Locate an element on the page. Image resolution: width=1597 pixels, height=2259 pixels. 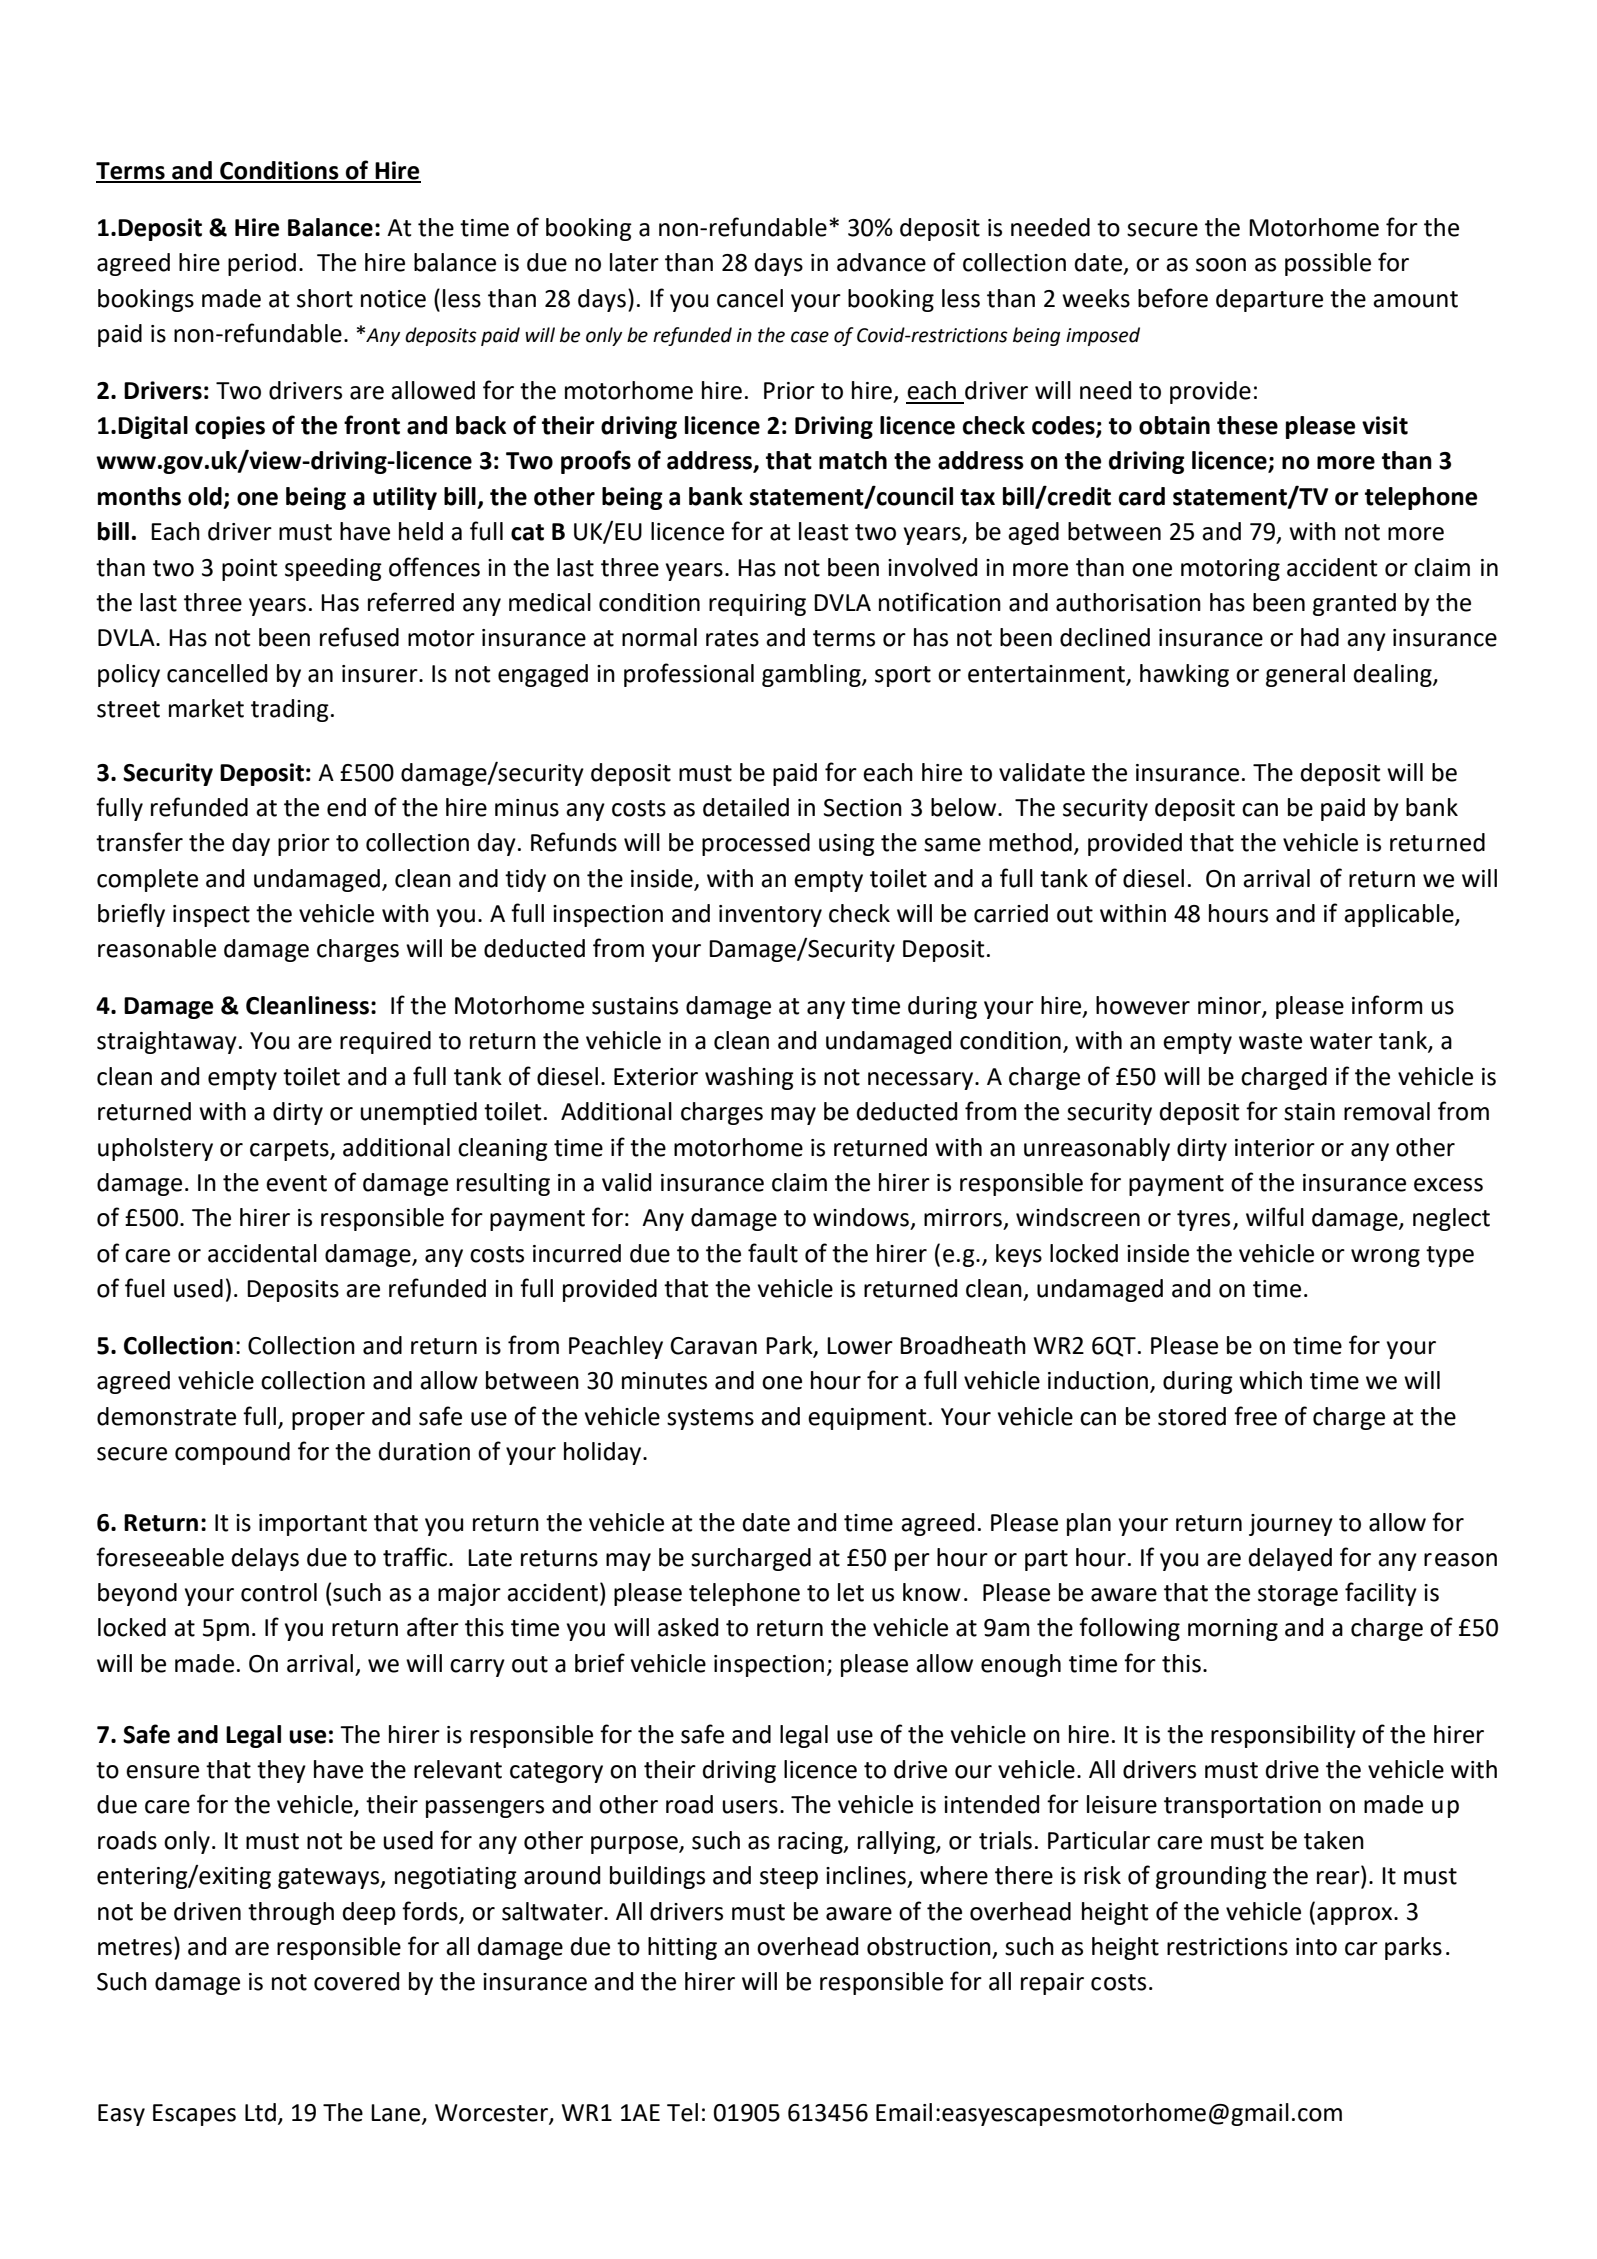
possible is located at coordinates (1328, 264).
